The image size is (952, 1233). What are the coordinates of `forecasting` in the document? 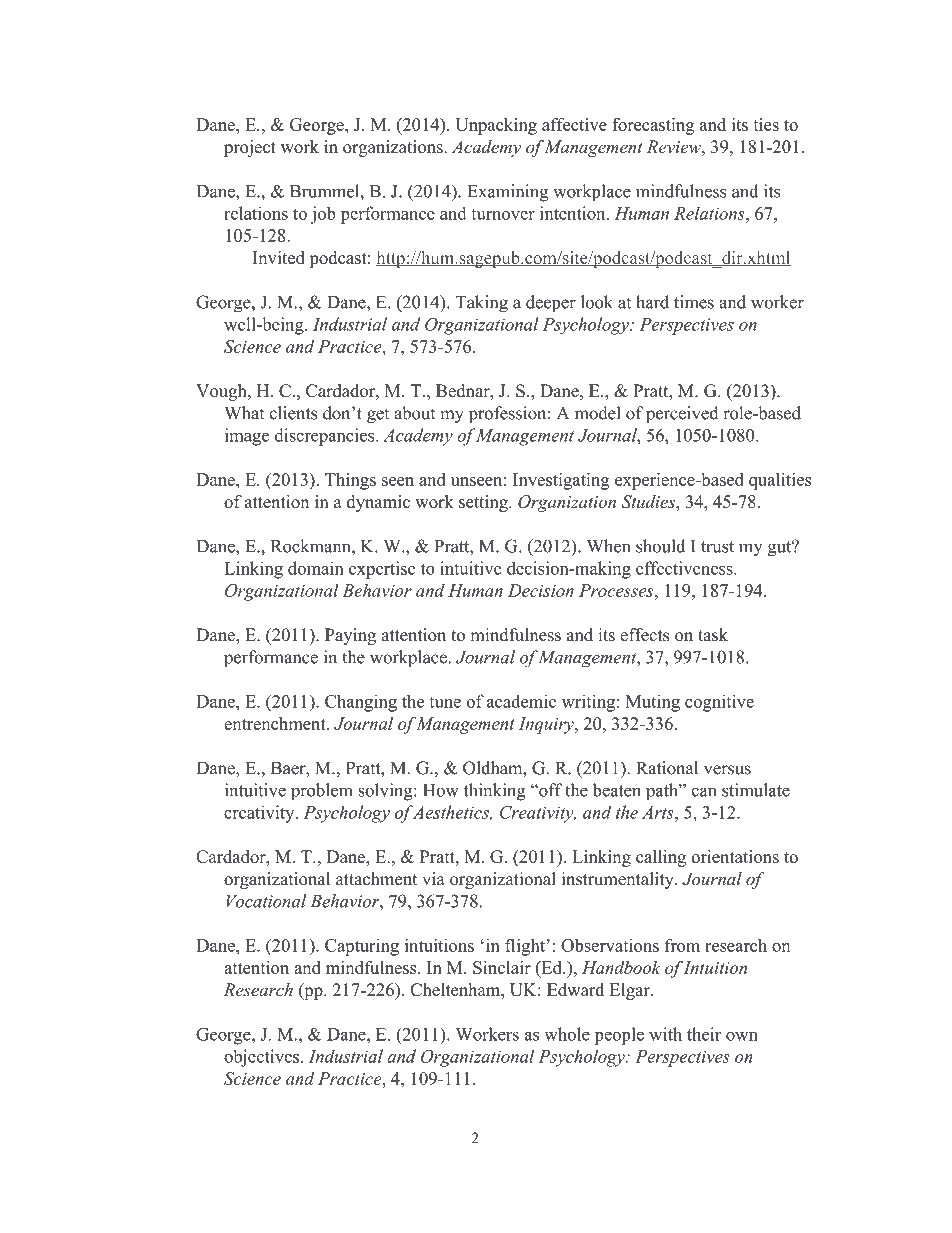 It's located at (653, 126).
